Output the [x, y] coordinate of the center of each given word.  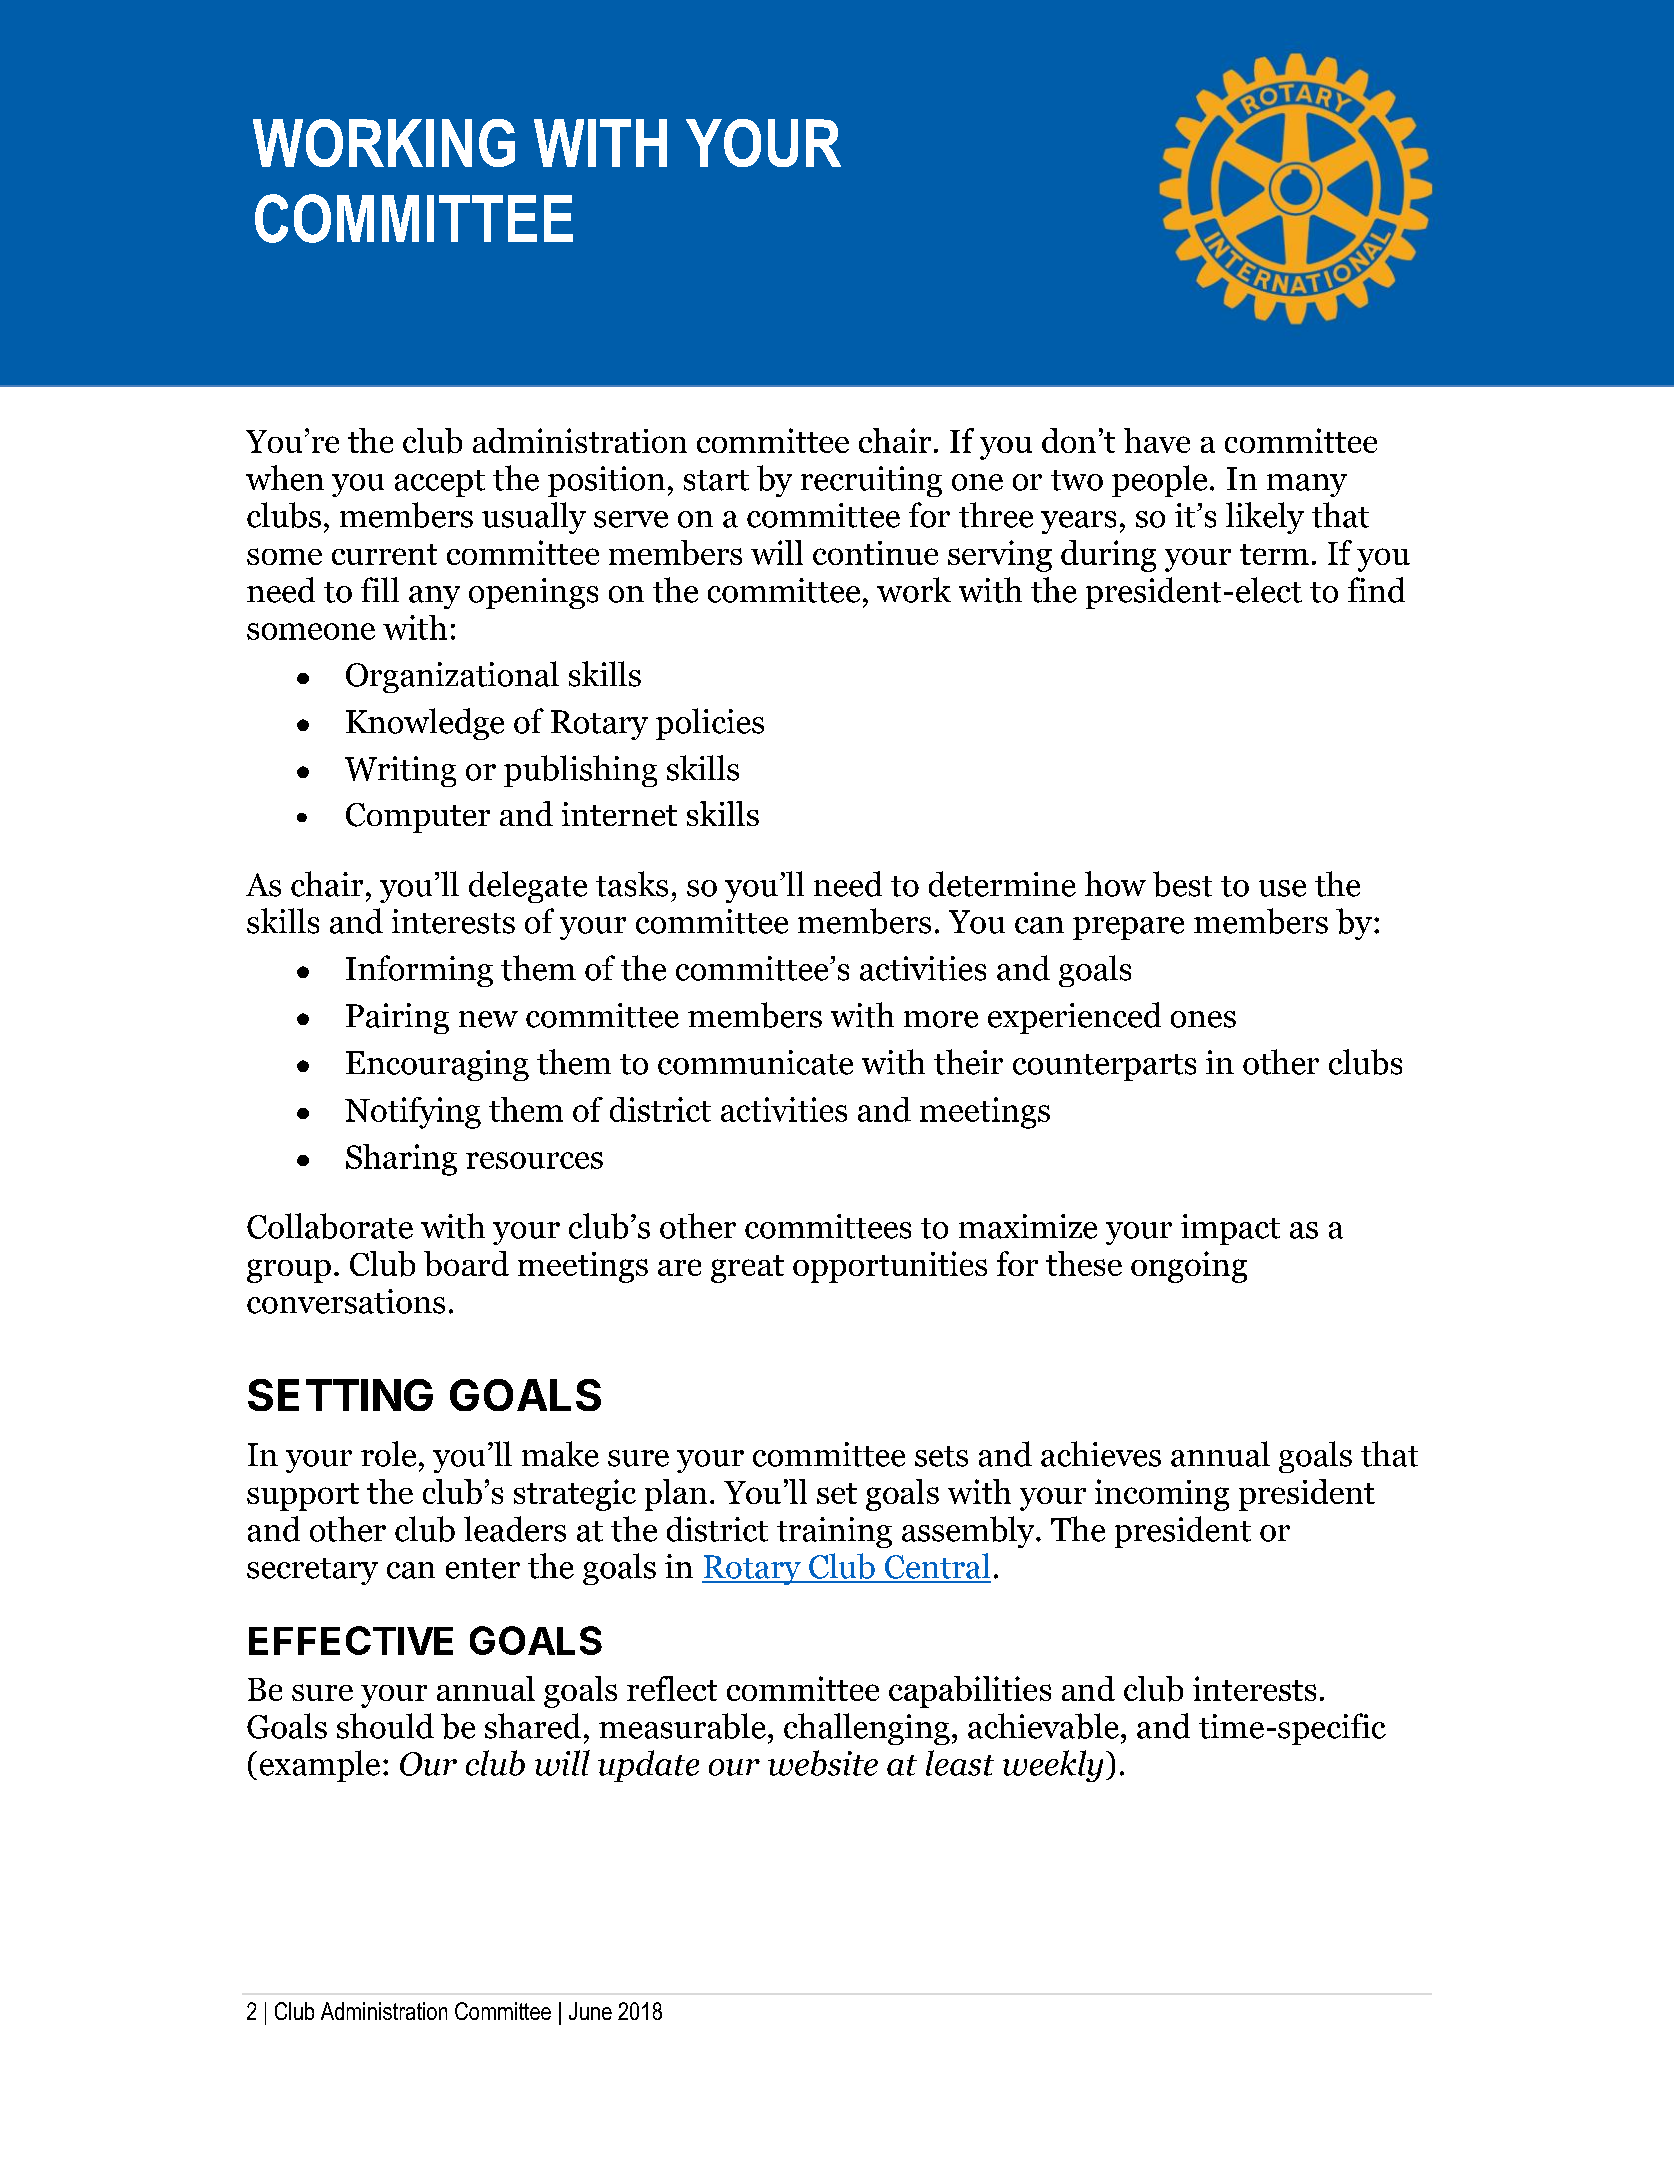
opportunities [890, 1267]
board [466, 1263]
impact [1230, 1229]
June [590, 2011]
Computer [418, 818]
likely [1265, 518]
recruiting [871, 481]
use [1282, 888]
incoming [1162, 1495]
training [834, 1532]
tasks [632, 884]
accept [440, 483]
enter [483, 1568]
